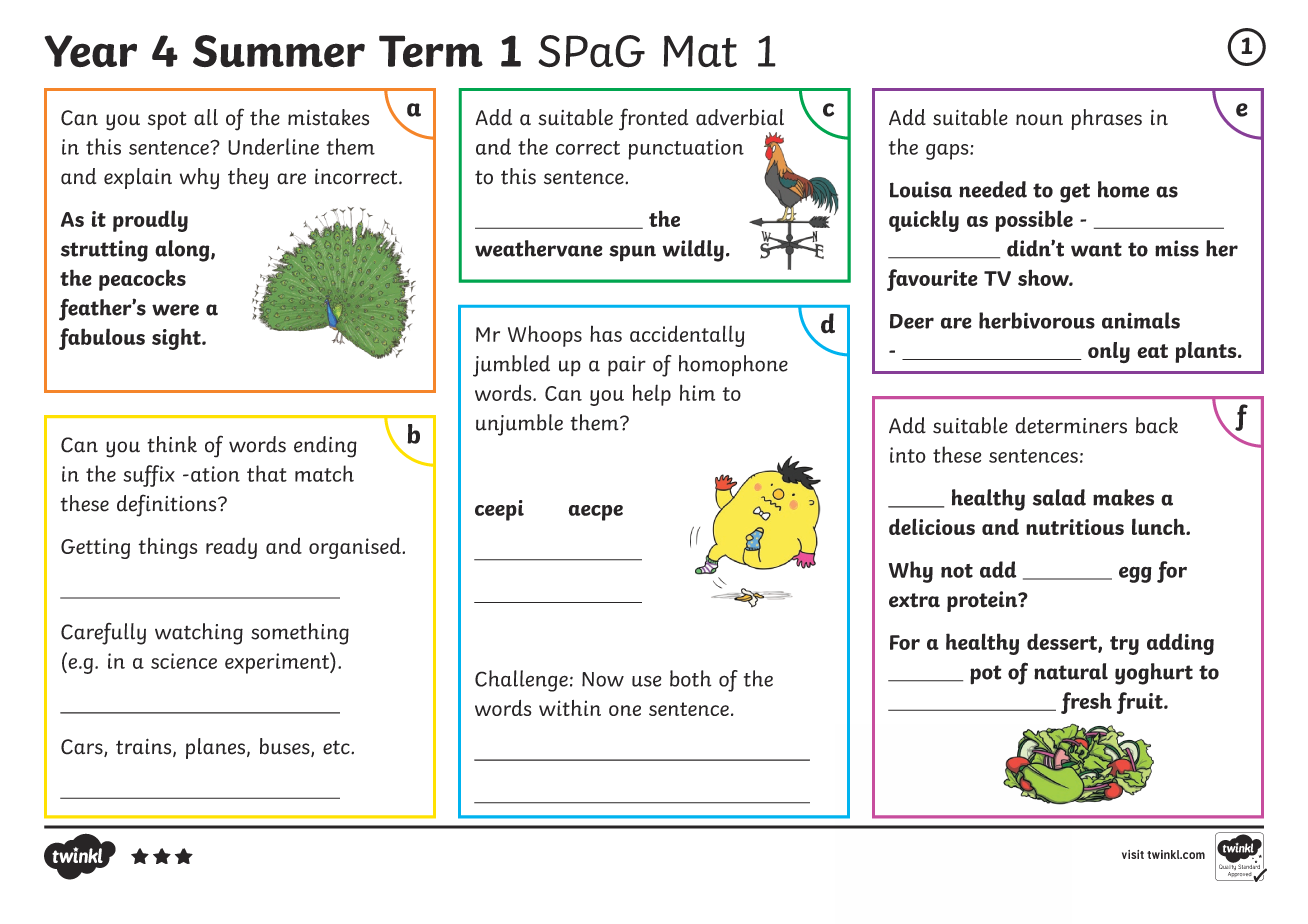 This image has width=1308, height=924. What do you see at coordinates (1106, 119) in the image?
I see `phrases` at bounding box center [1106, 119].
